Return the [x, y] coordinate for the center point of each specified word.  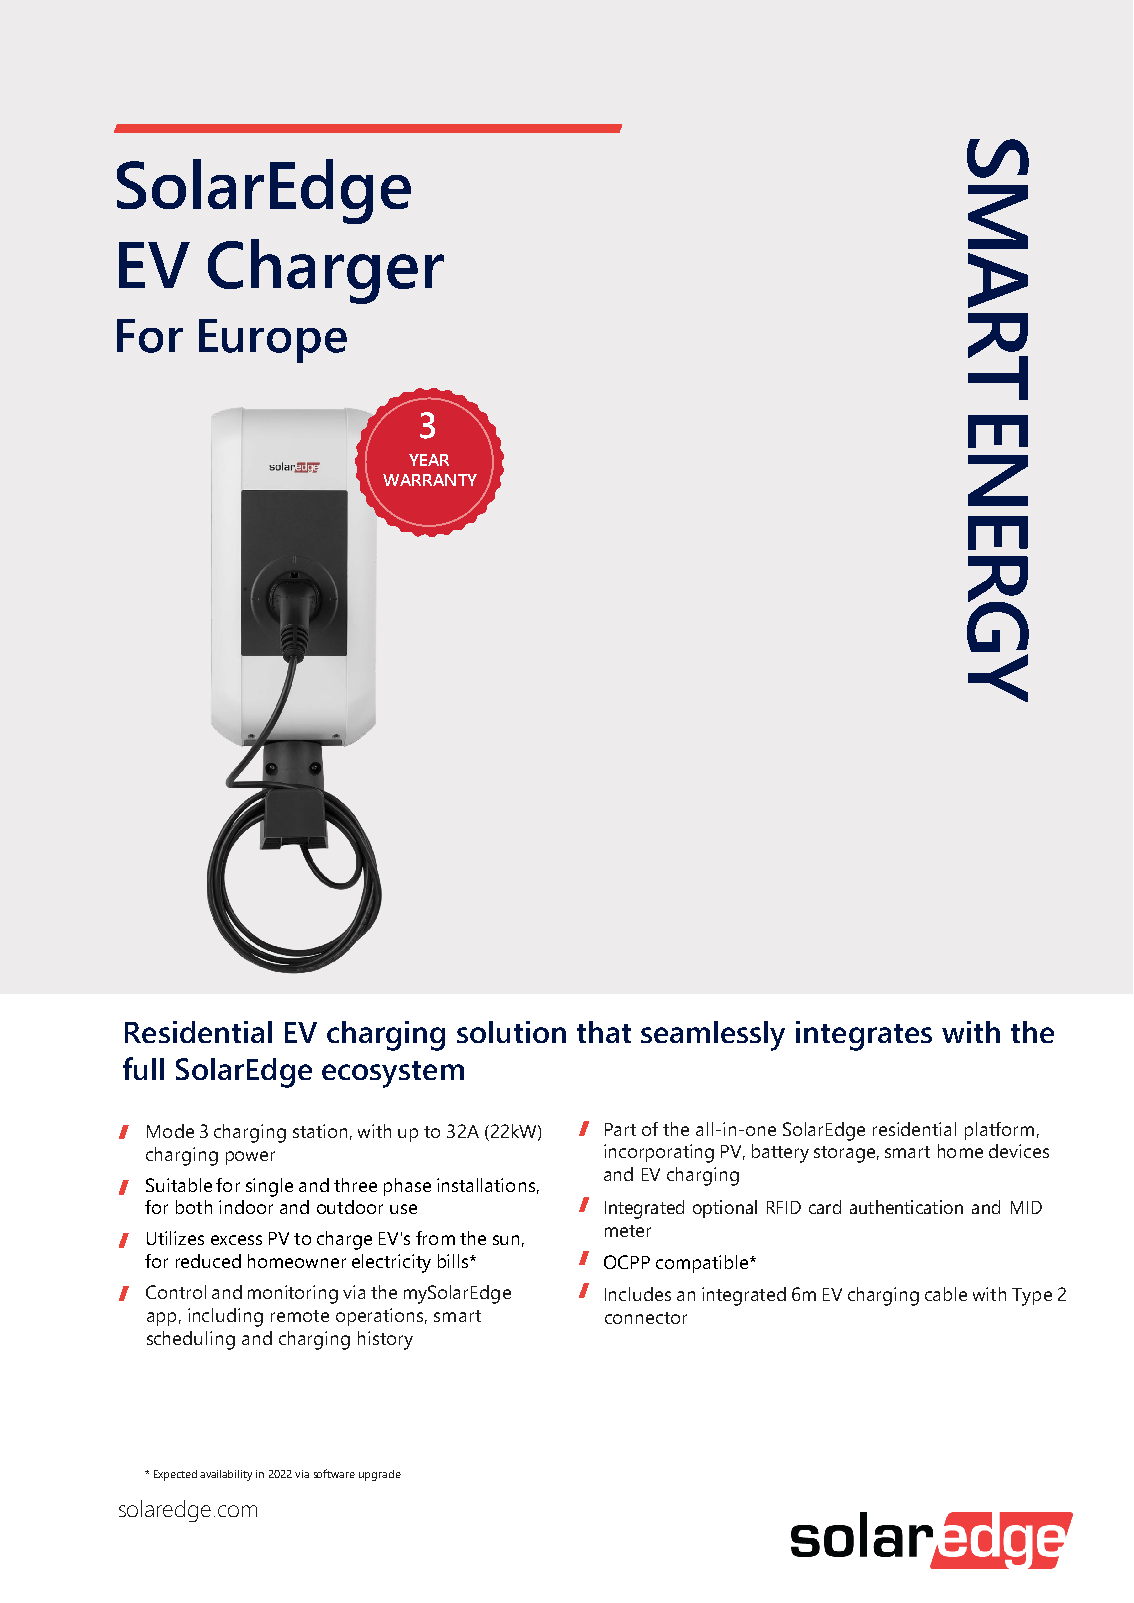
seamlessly [713, 1036]
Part [620, 1129]
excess [236, 1240]
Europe [273, 341]
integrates [864, 1036]
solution [511, 1032]
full [143, 1068]
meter [628, 1231]
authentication [906, 1207]
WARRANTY [430, 480]
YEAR [429, 460]
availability [226, 1475]
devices [1019, 1151]
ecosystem [393, 1074]
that [604, 1032]
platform [999, 1131]
